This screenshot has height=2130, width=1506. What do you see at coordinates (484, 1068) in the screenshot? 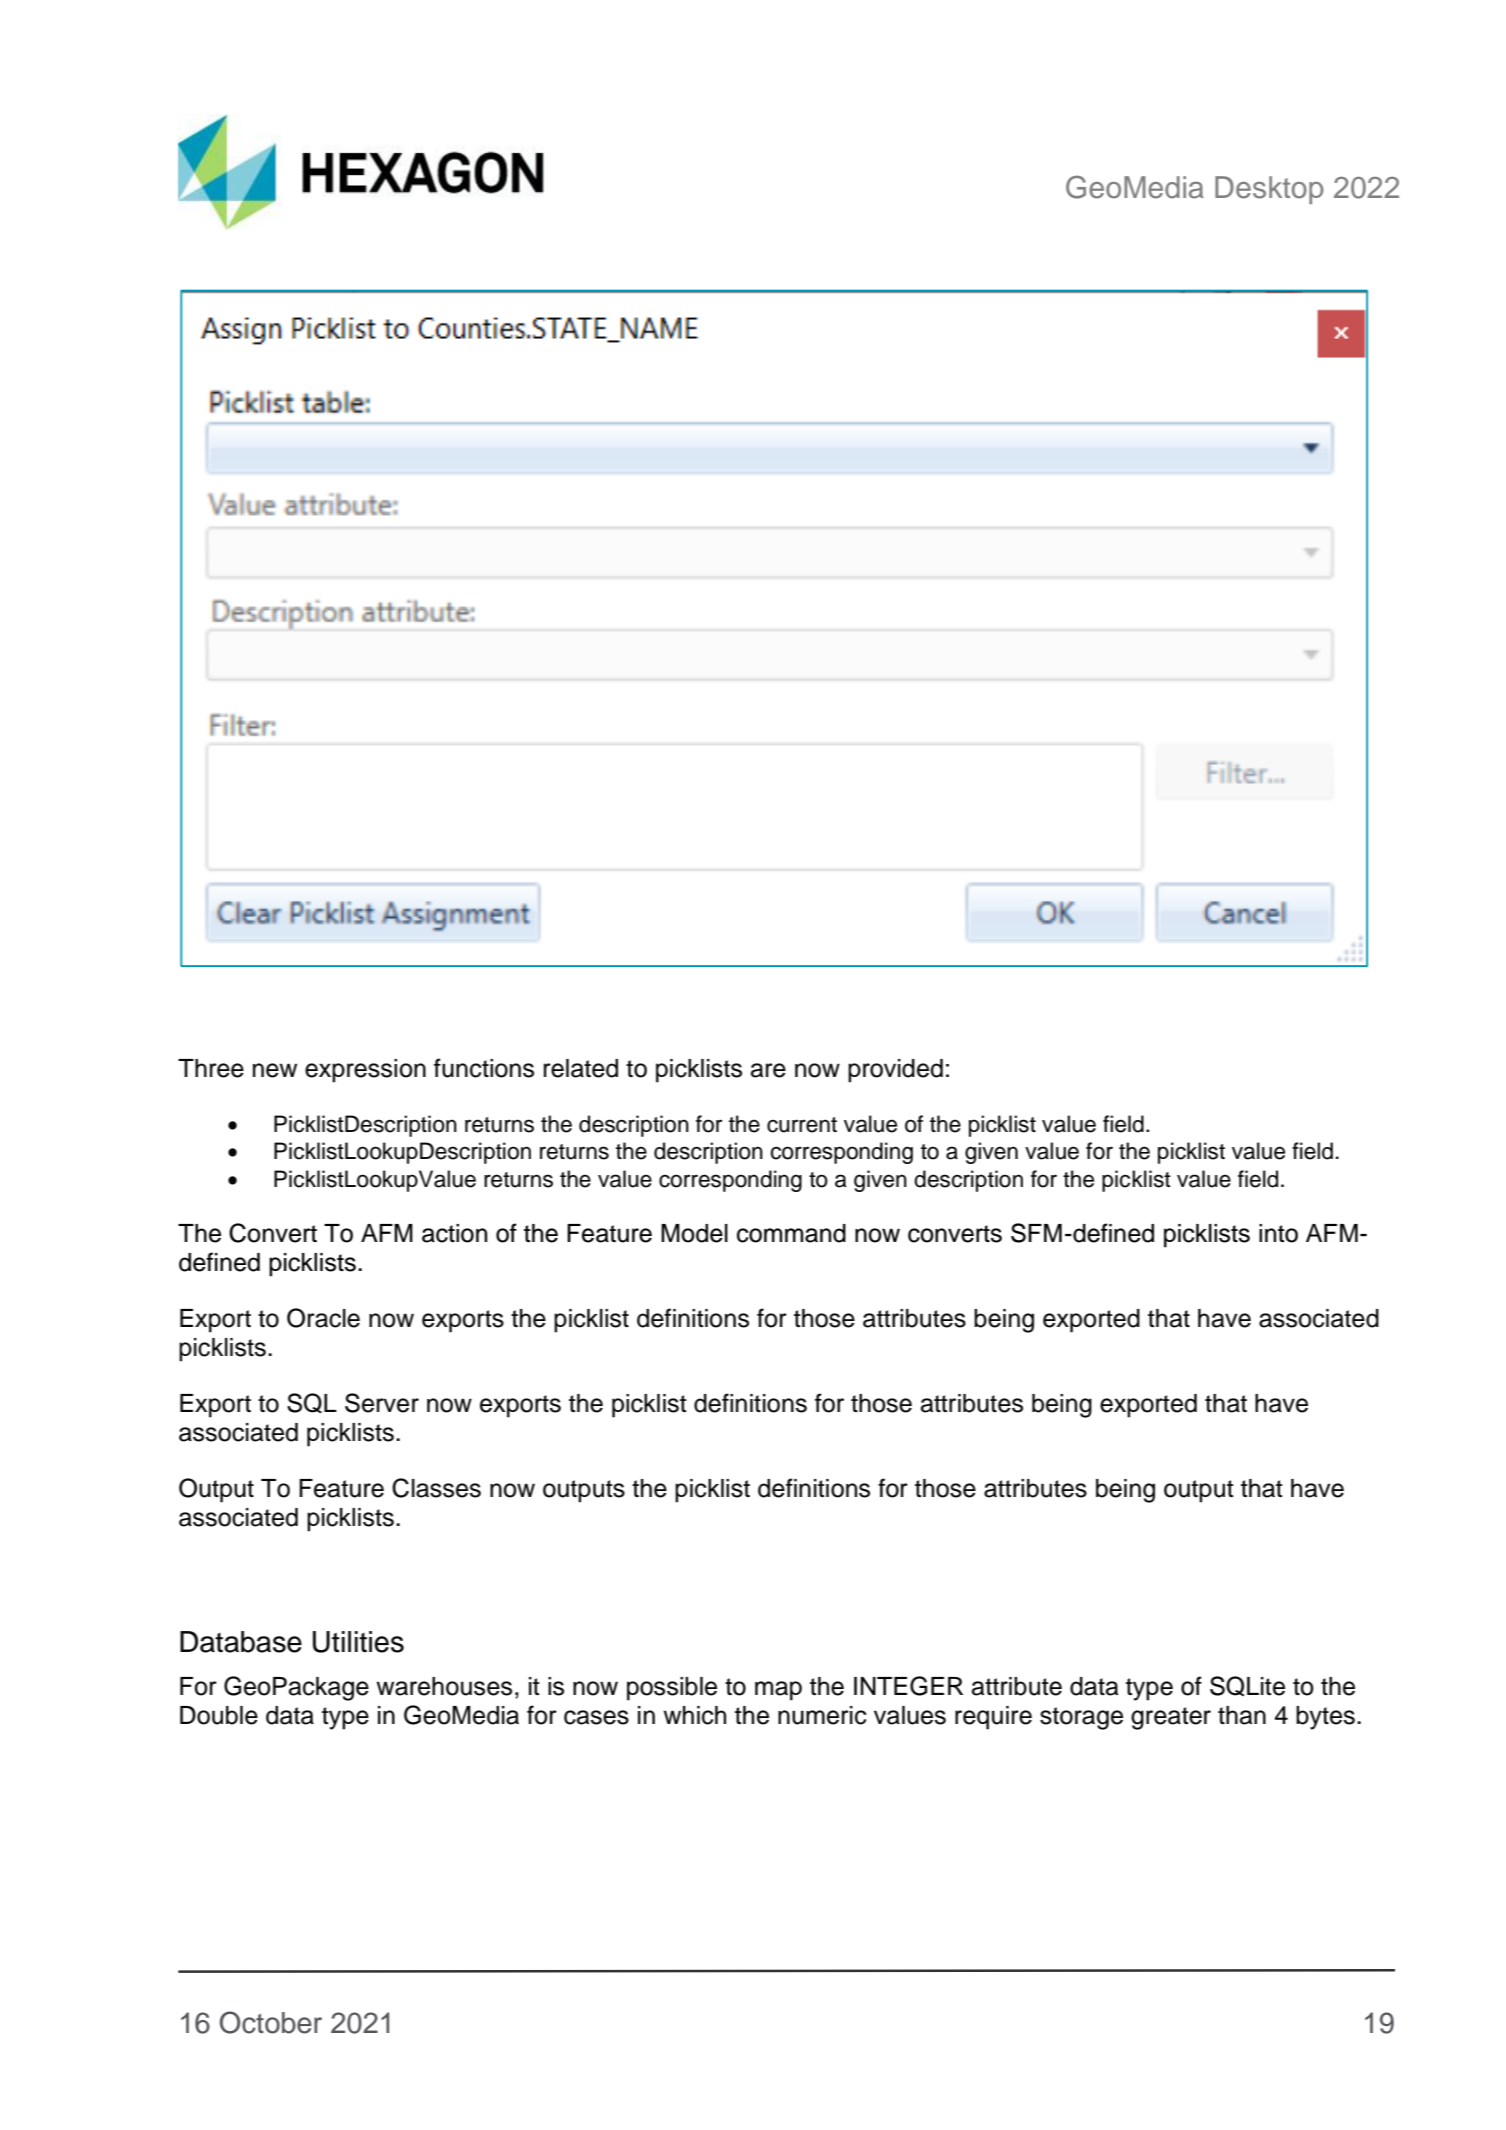
I see `functions` at bounding box center [484, 1068].
